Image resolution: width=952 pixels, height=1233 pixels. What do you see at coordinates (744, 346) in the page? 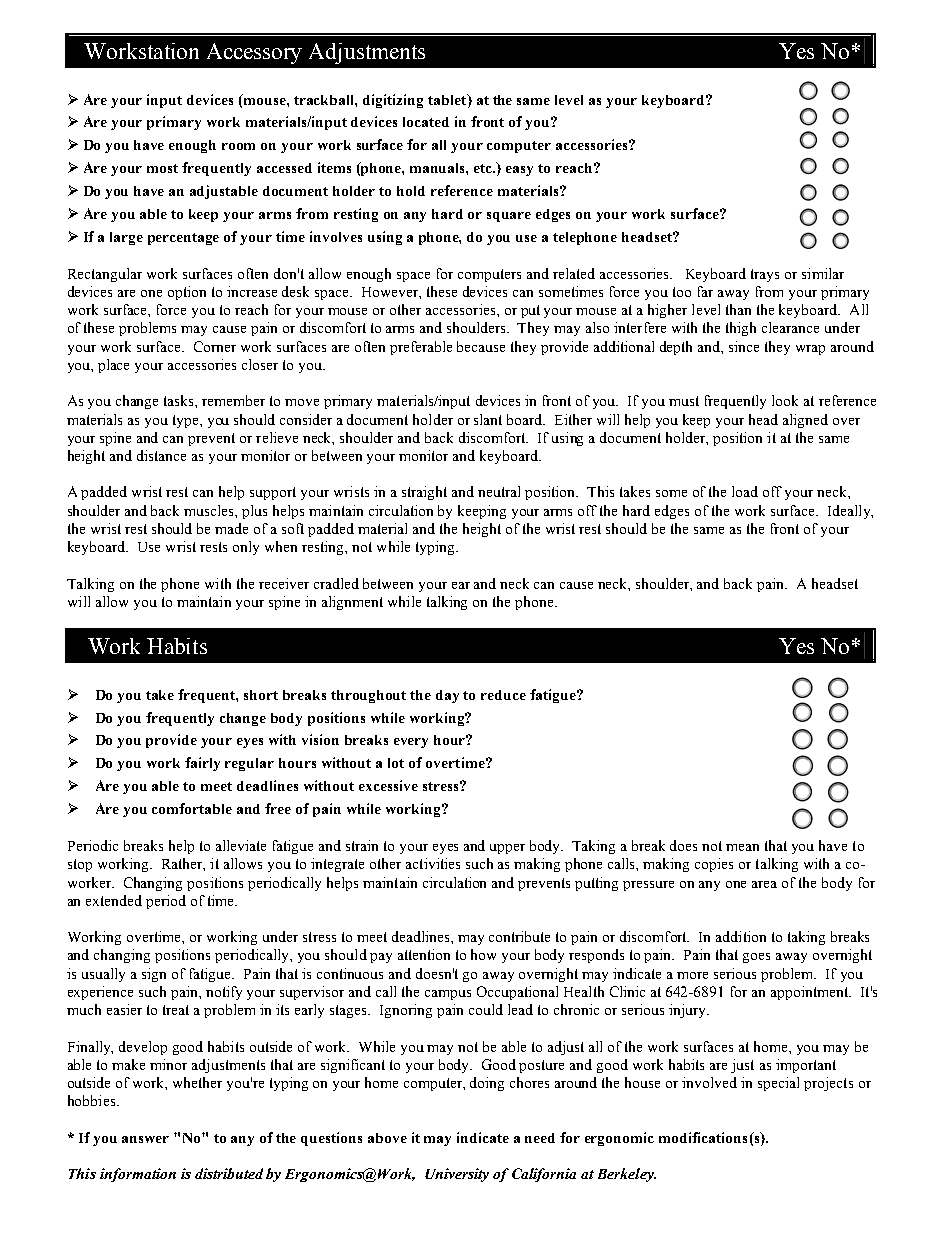
I see `since` at bounding box center [744, 346].
